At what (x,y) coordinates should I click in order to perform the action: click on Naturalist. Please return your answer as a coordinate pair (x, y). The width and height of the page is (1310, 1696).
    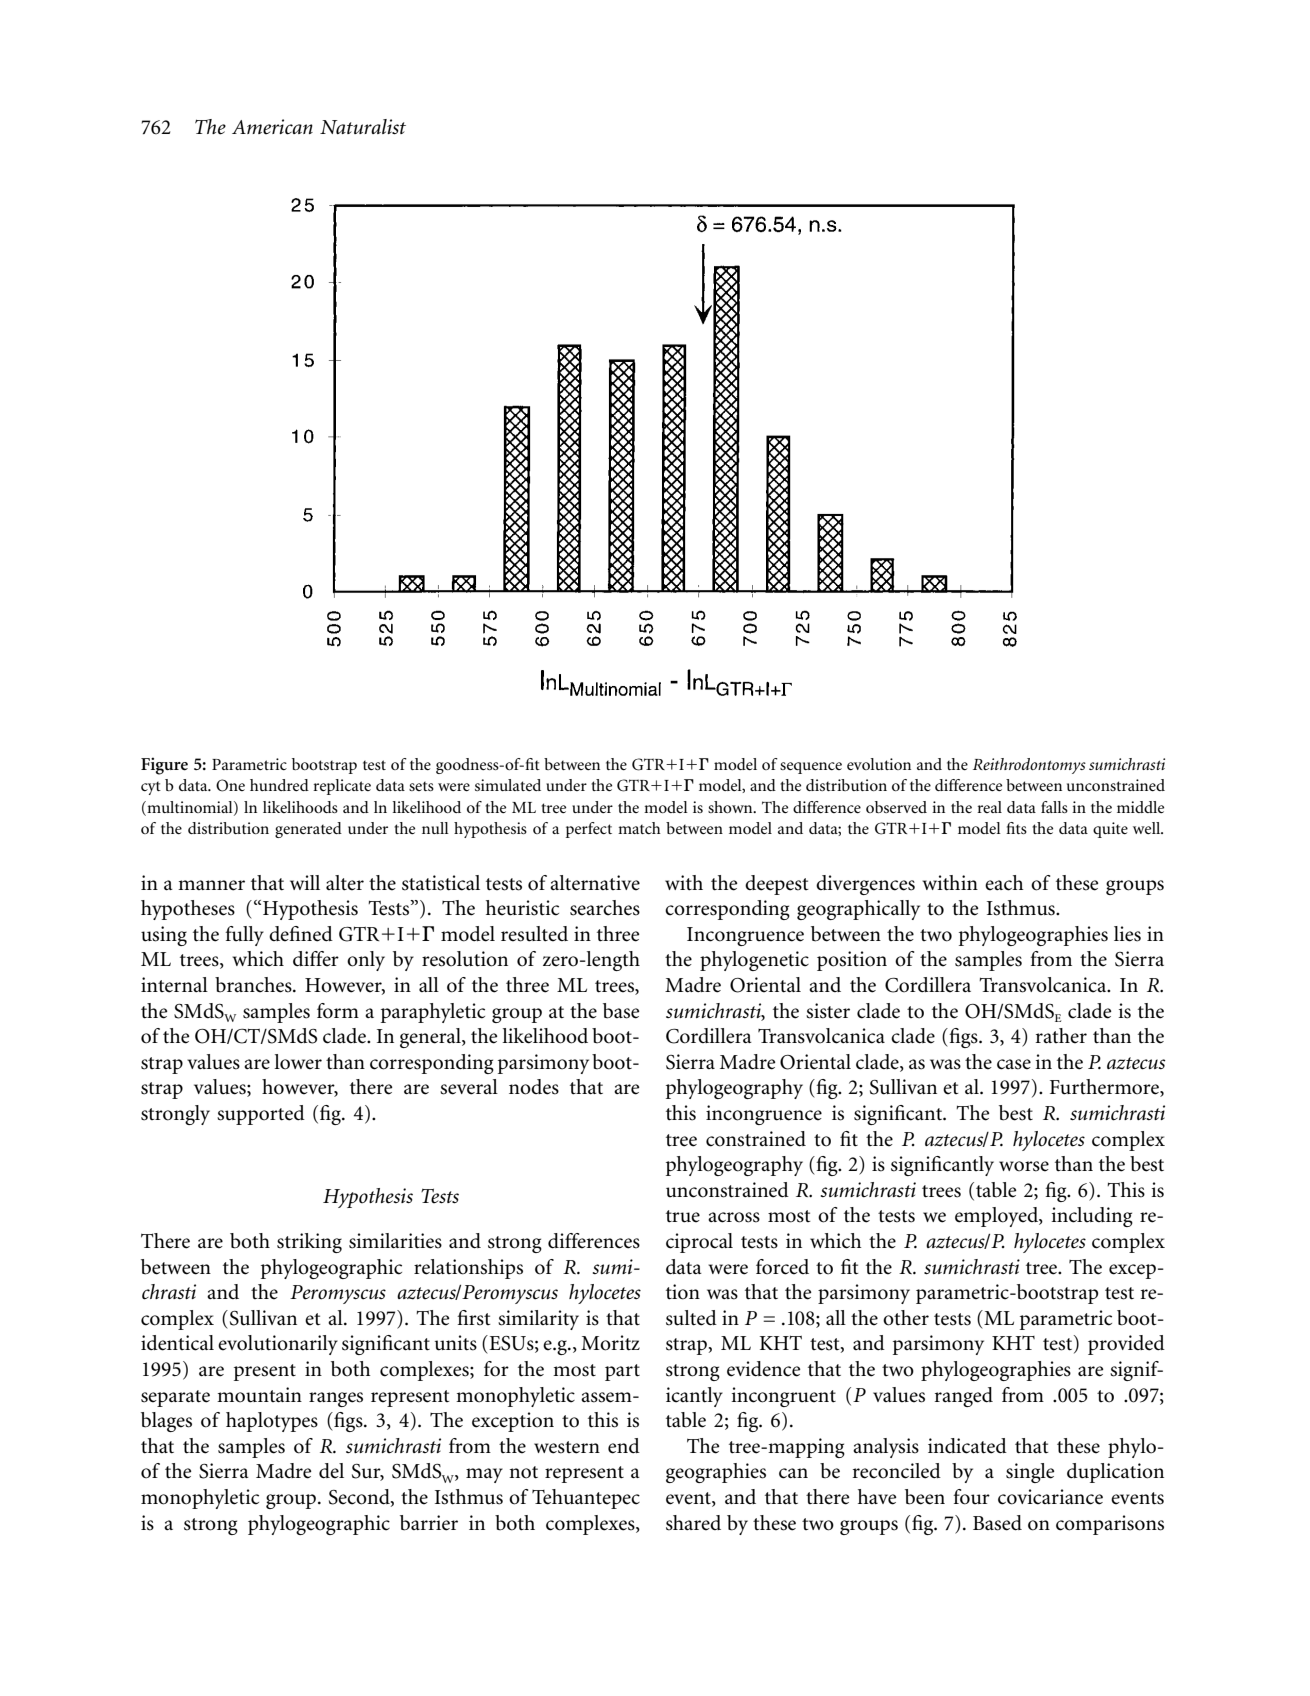
    Looking at the image, I should click on (363, 126).
